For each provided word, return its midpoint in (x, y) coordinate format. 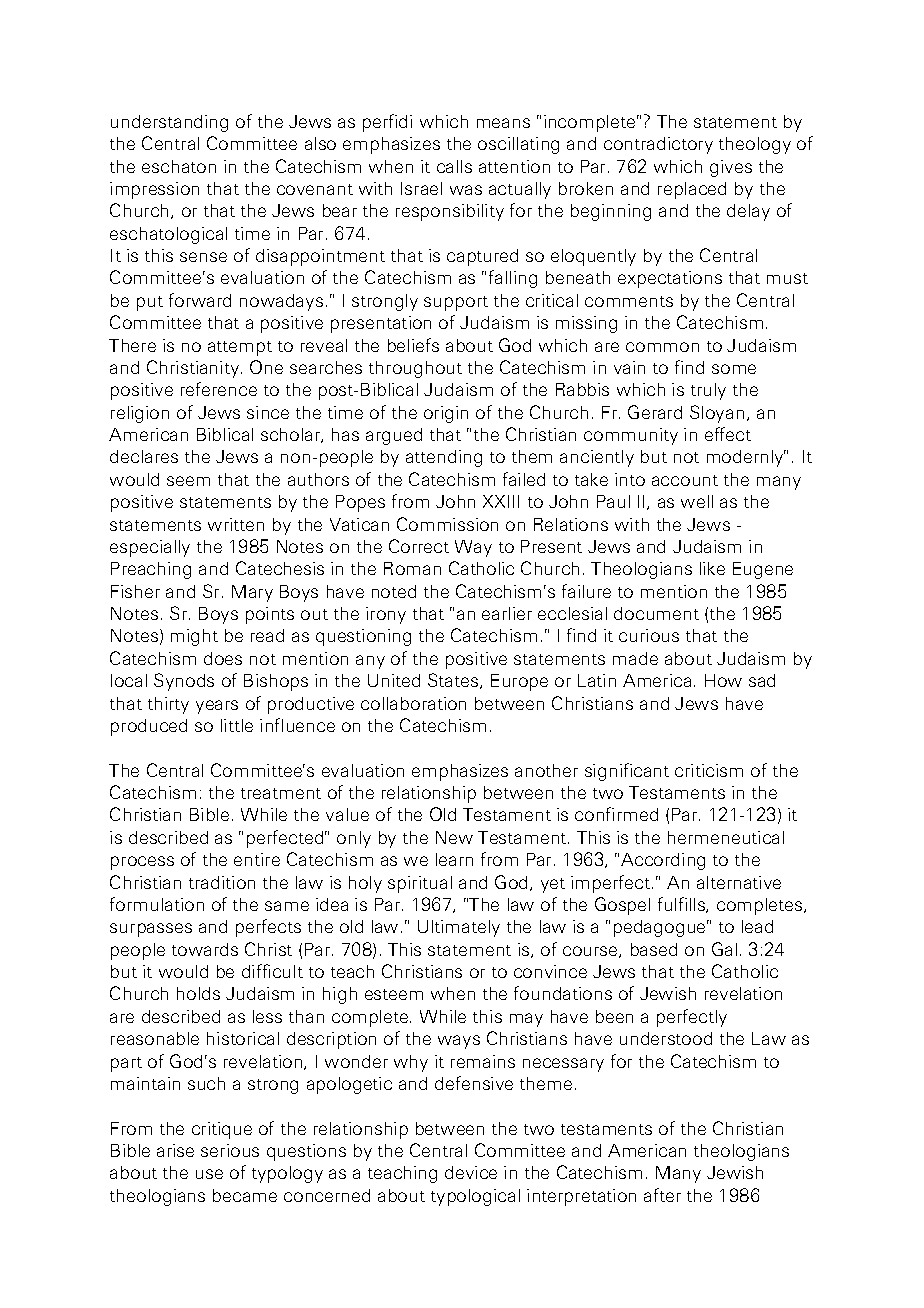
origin (446, 414)
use (209, 1174)
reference (219, 389)
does (223, 658)
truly (708, 391)
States (454, 681)
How (723, 680)
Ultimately (459, 928)
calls (454, 166)
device (471, 1172)
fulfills (682, 905)
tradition (222, 882)
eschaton (179, 166)
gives (731, 168)
